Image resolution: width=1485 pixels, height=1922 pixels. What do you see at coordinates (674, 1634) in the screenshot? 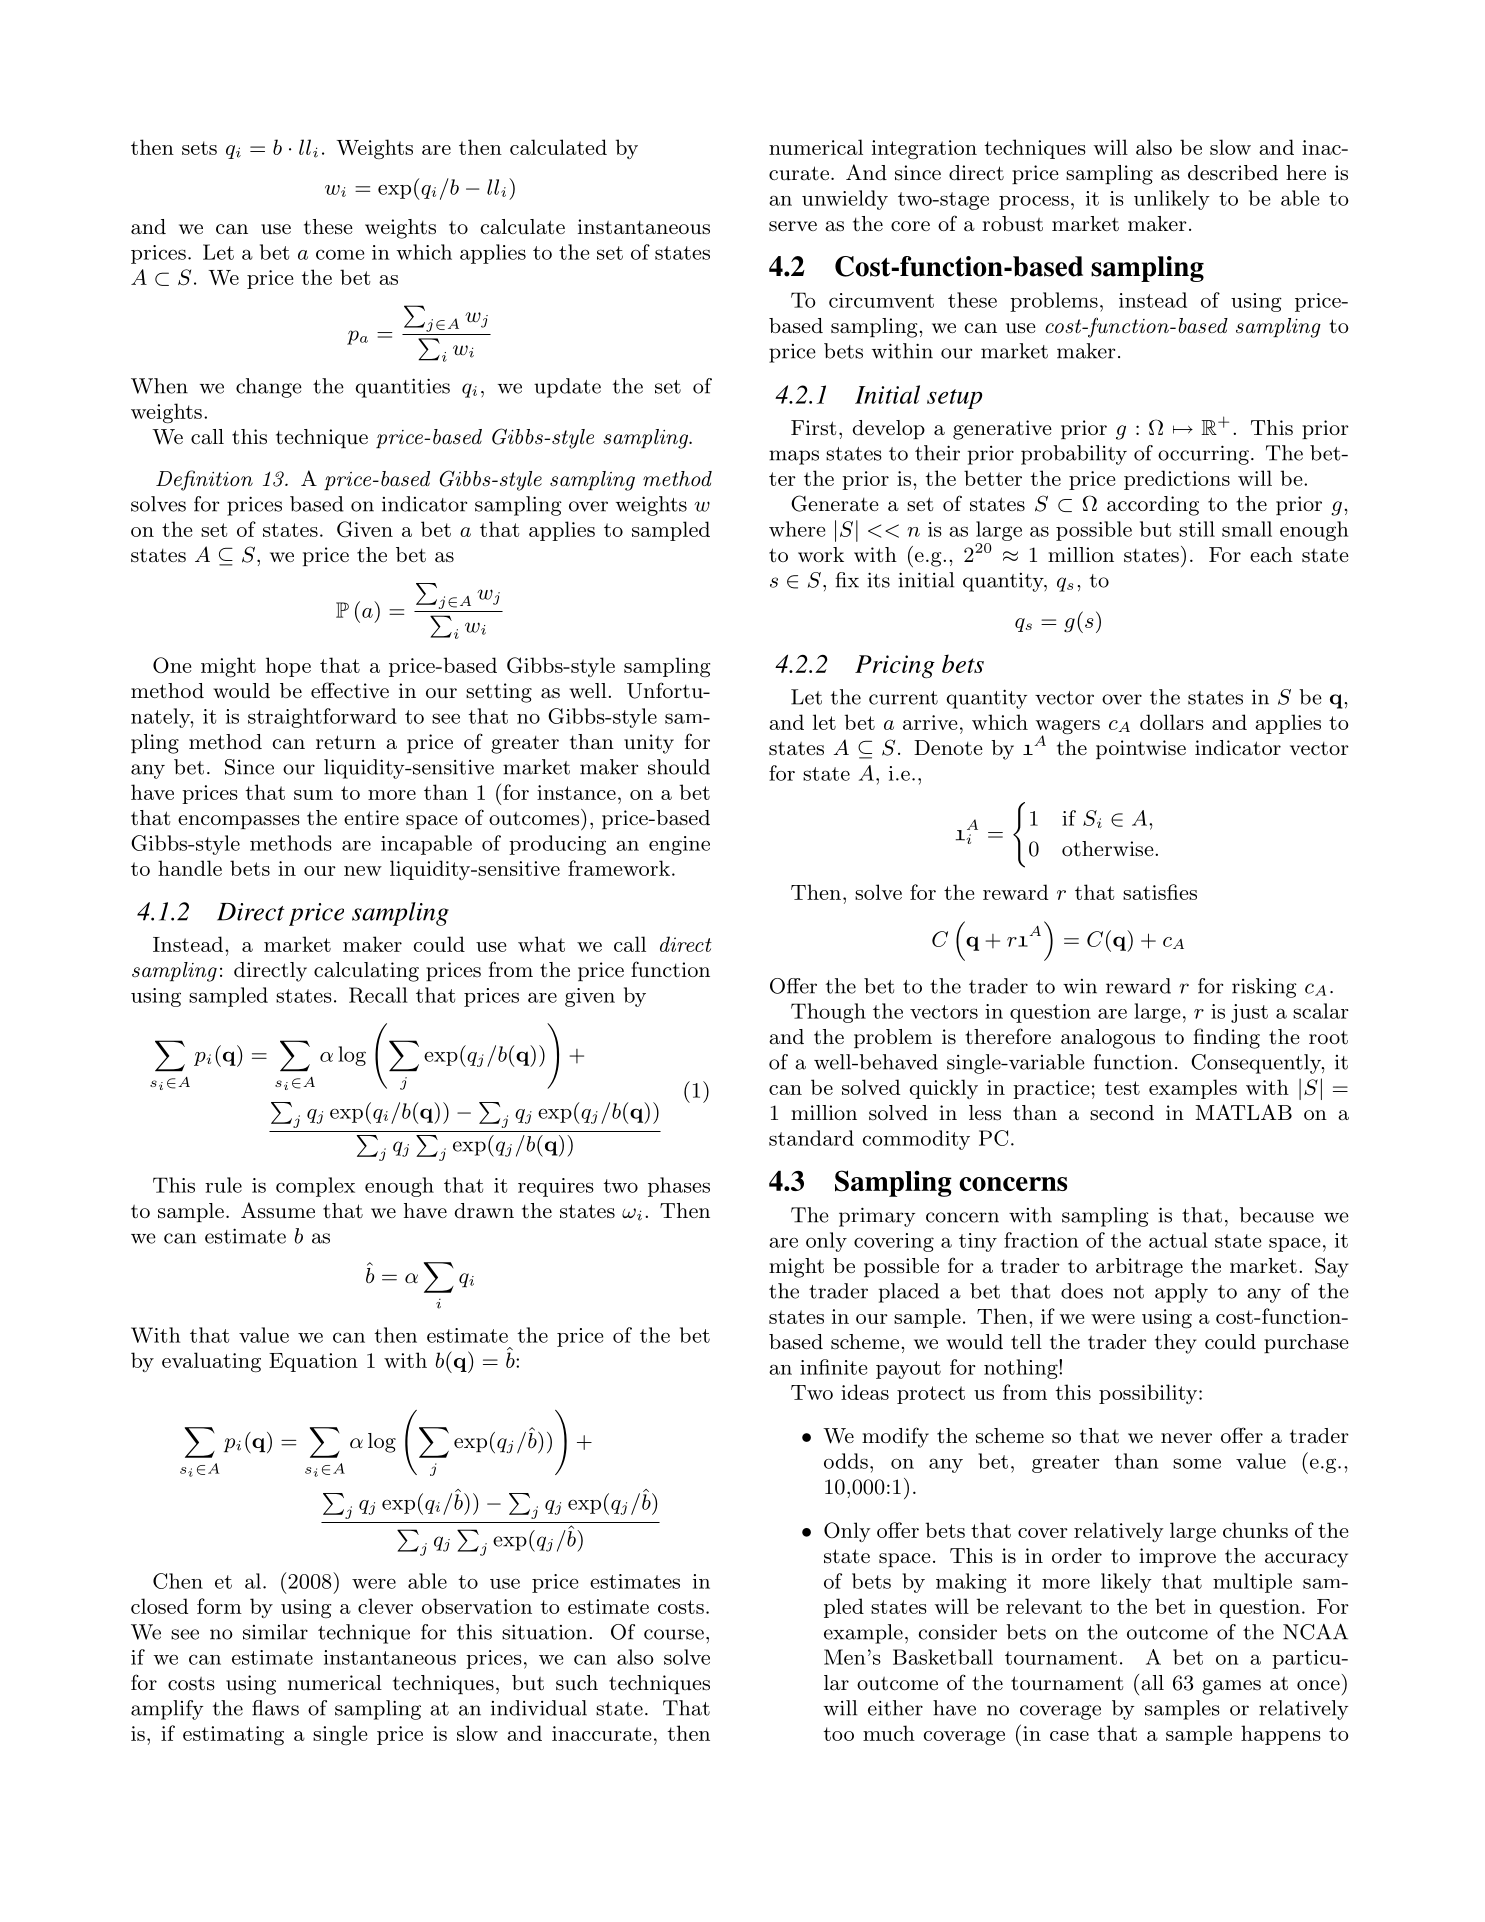
I see `course` at bounding box center [674, 1634].
